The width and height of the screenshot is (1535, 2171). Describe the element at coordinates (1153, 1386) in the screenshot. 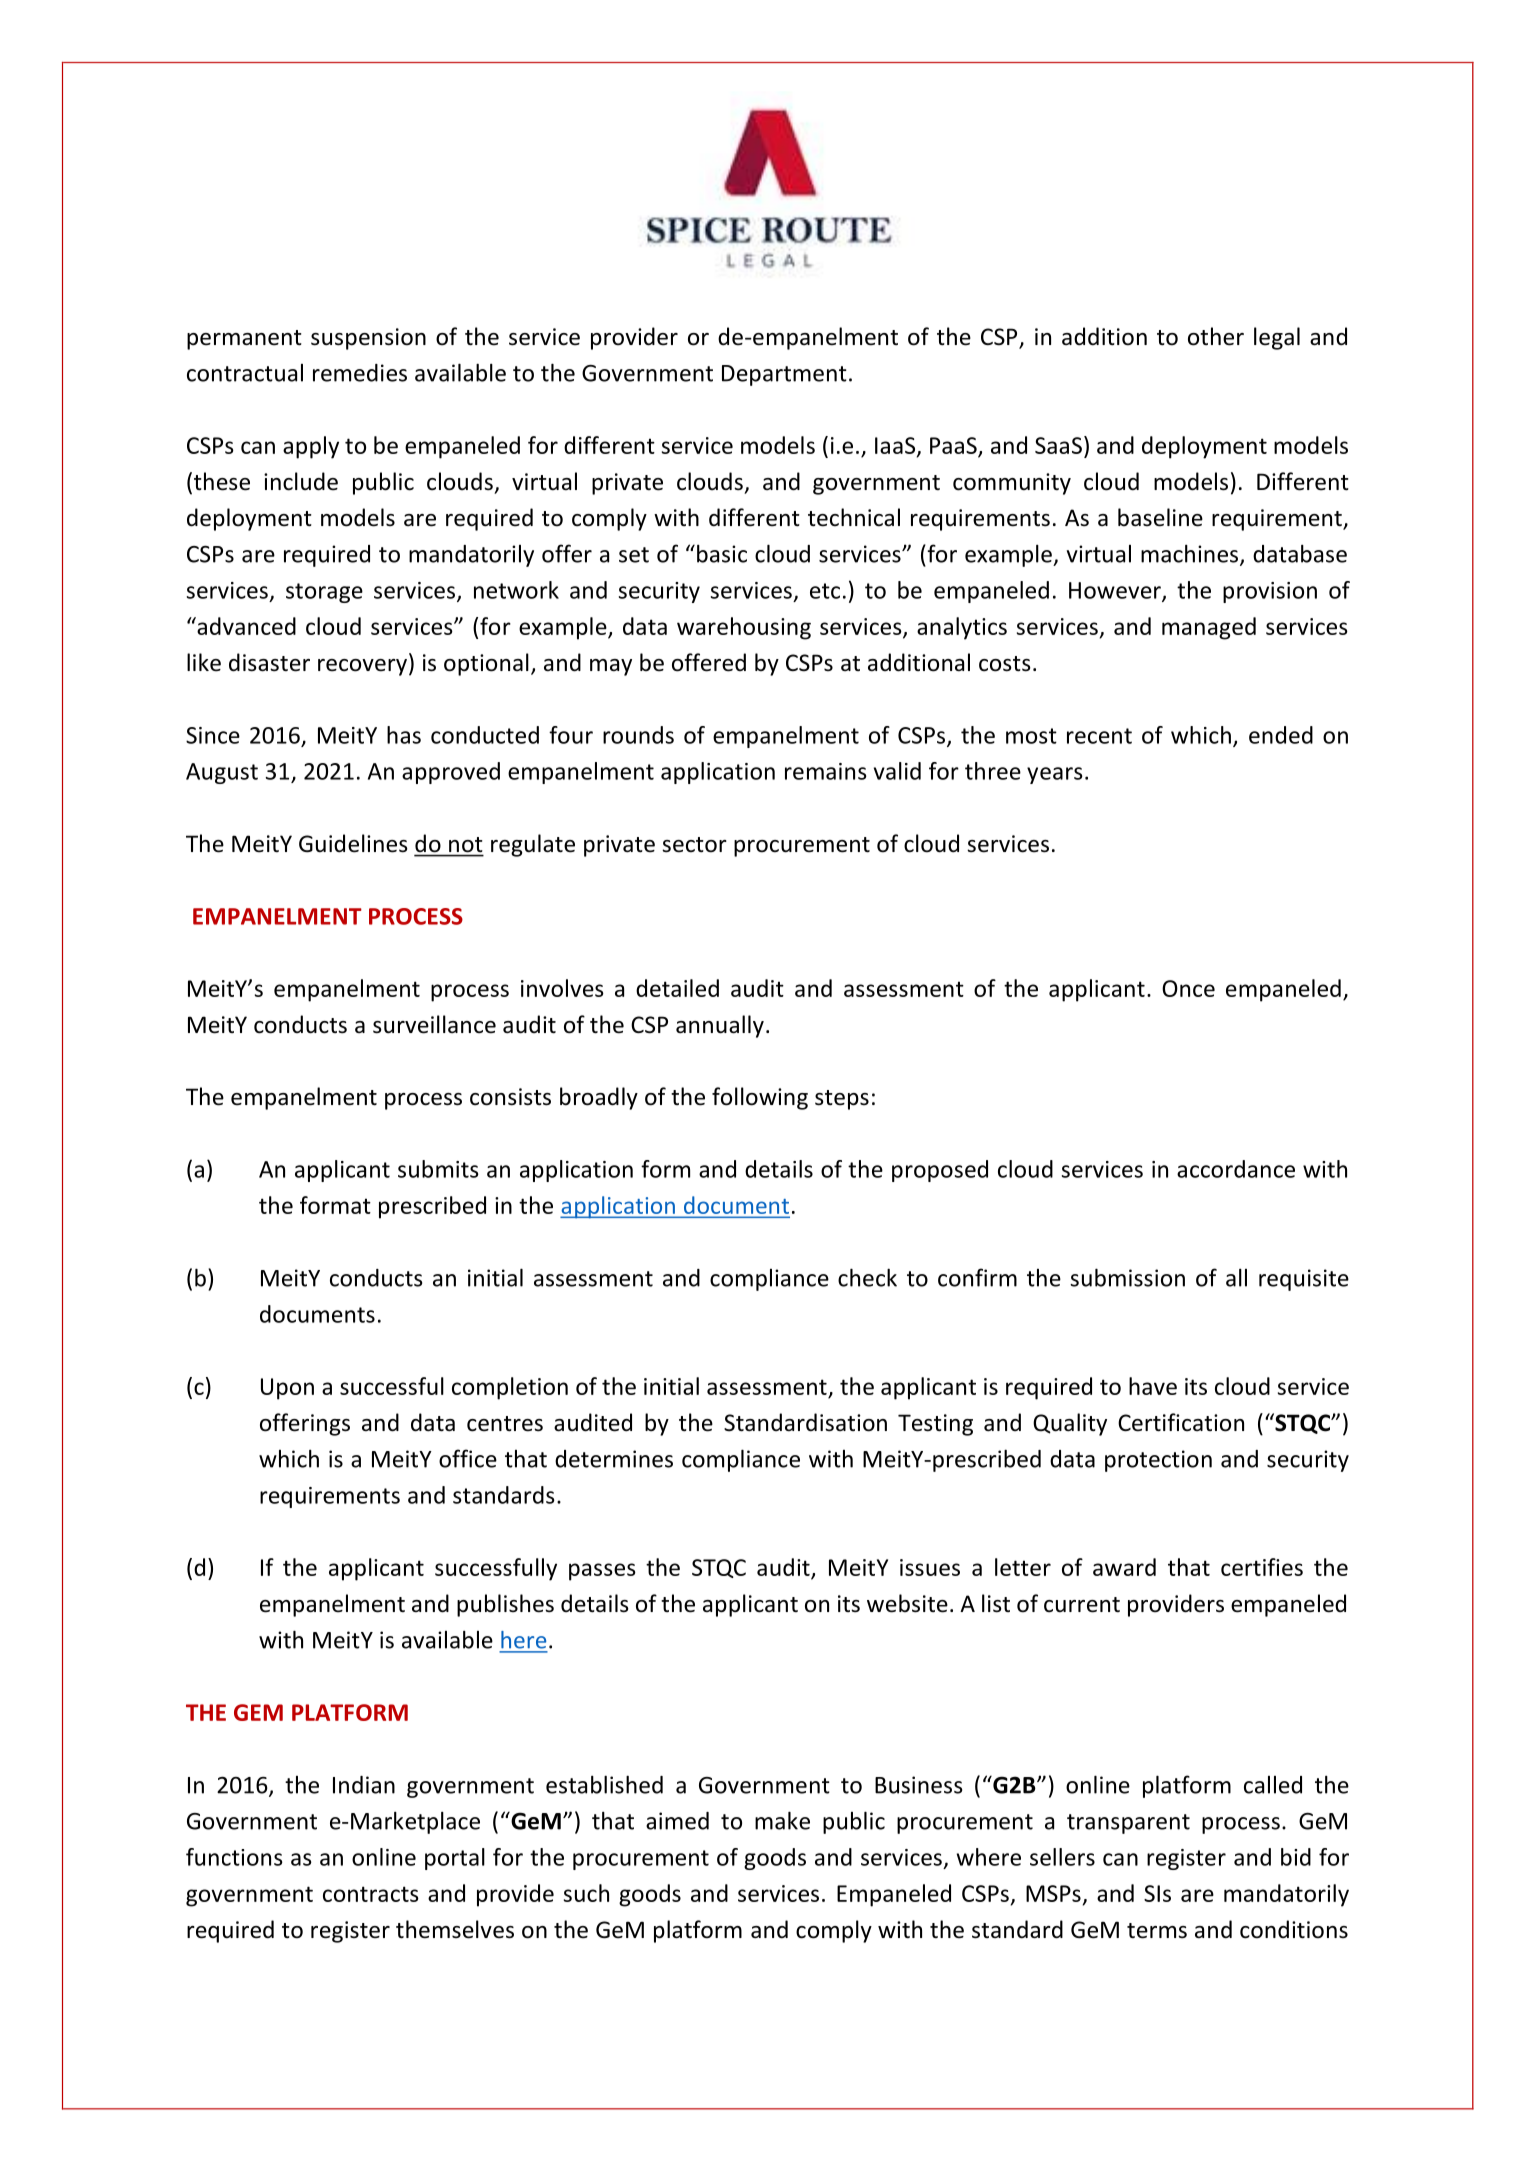

I see `have` at that location.
